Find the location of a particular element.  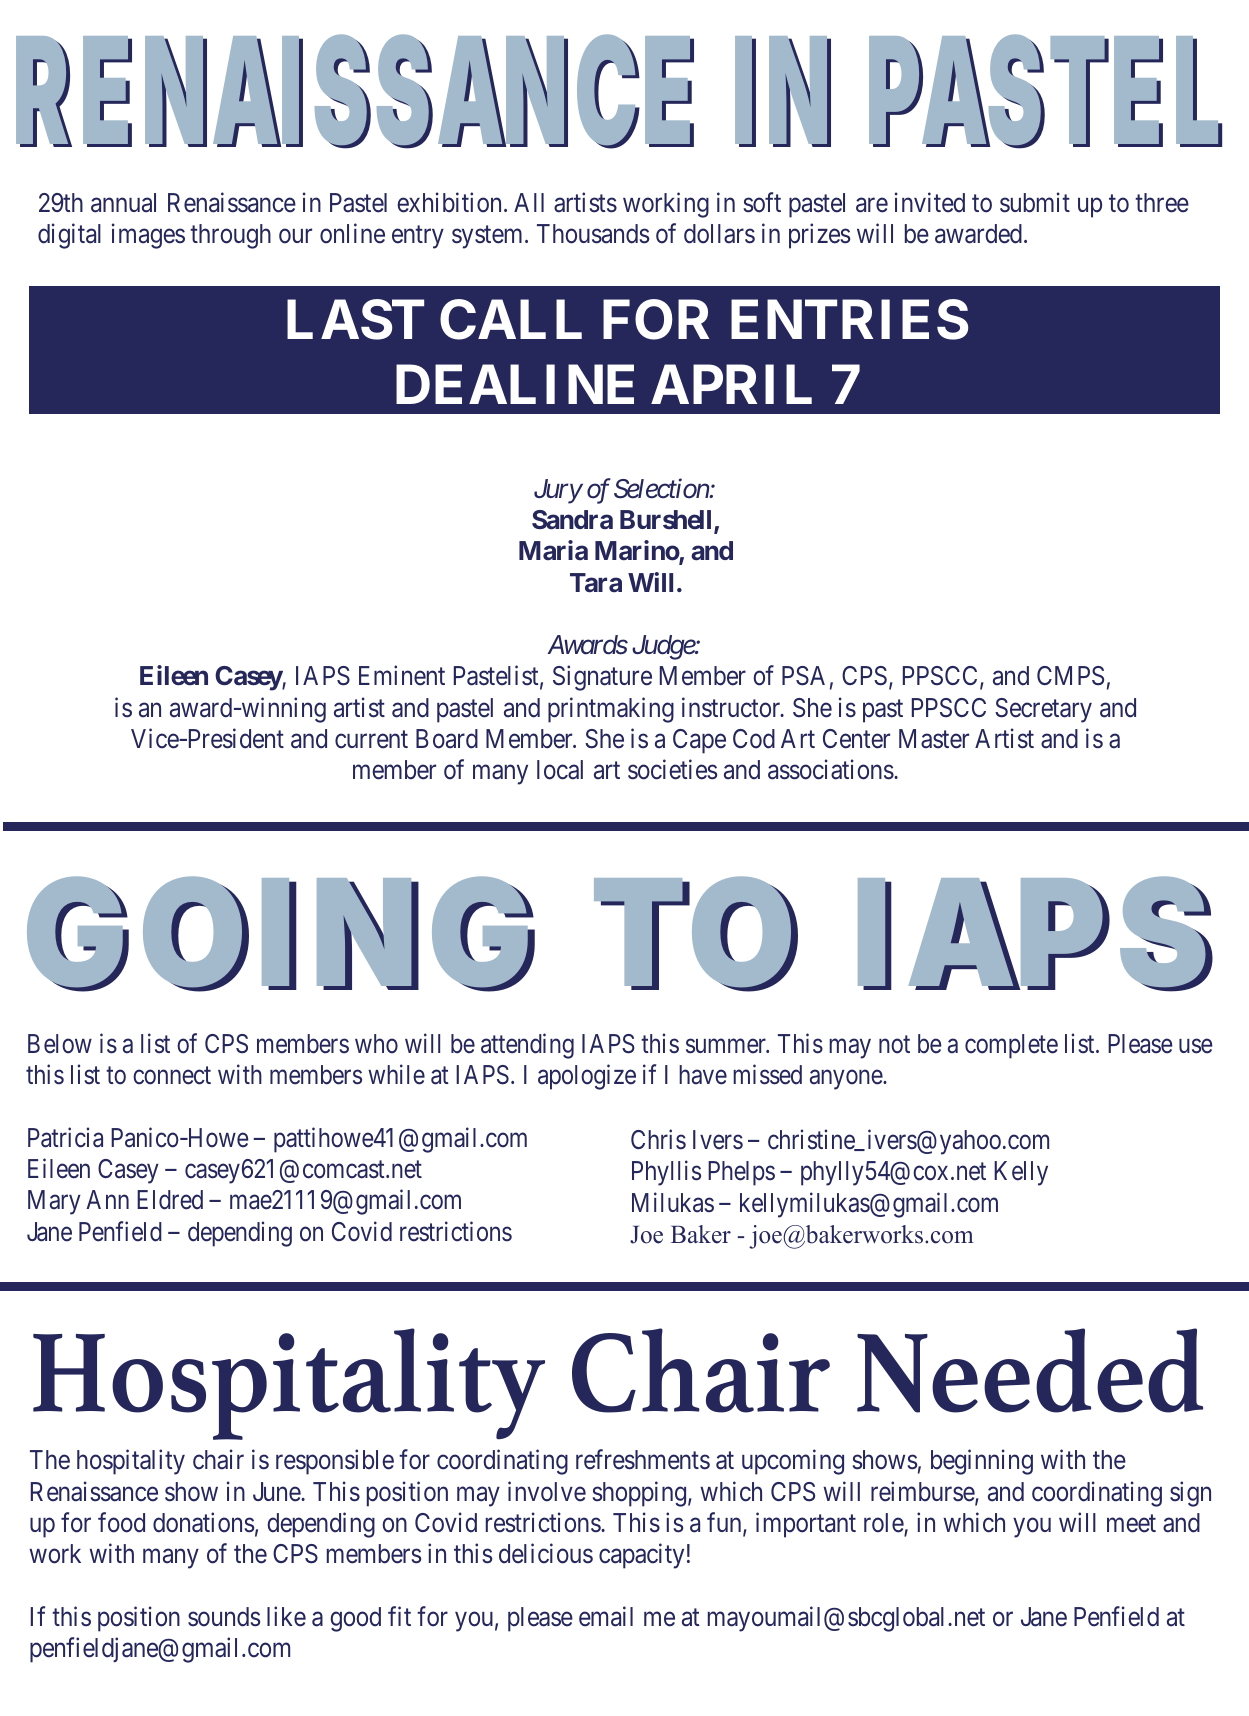

complete is located at coordinates (1011, 1046).
